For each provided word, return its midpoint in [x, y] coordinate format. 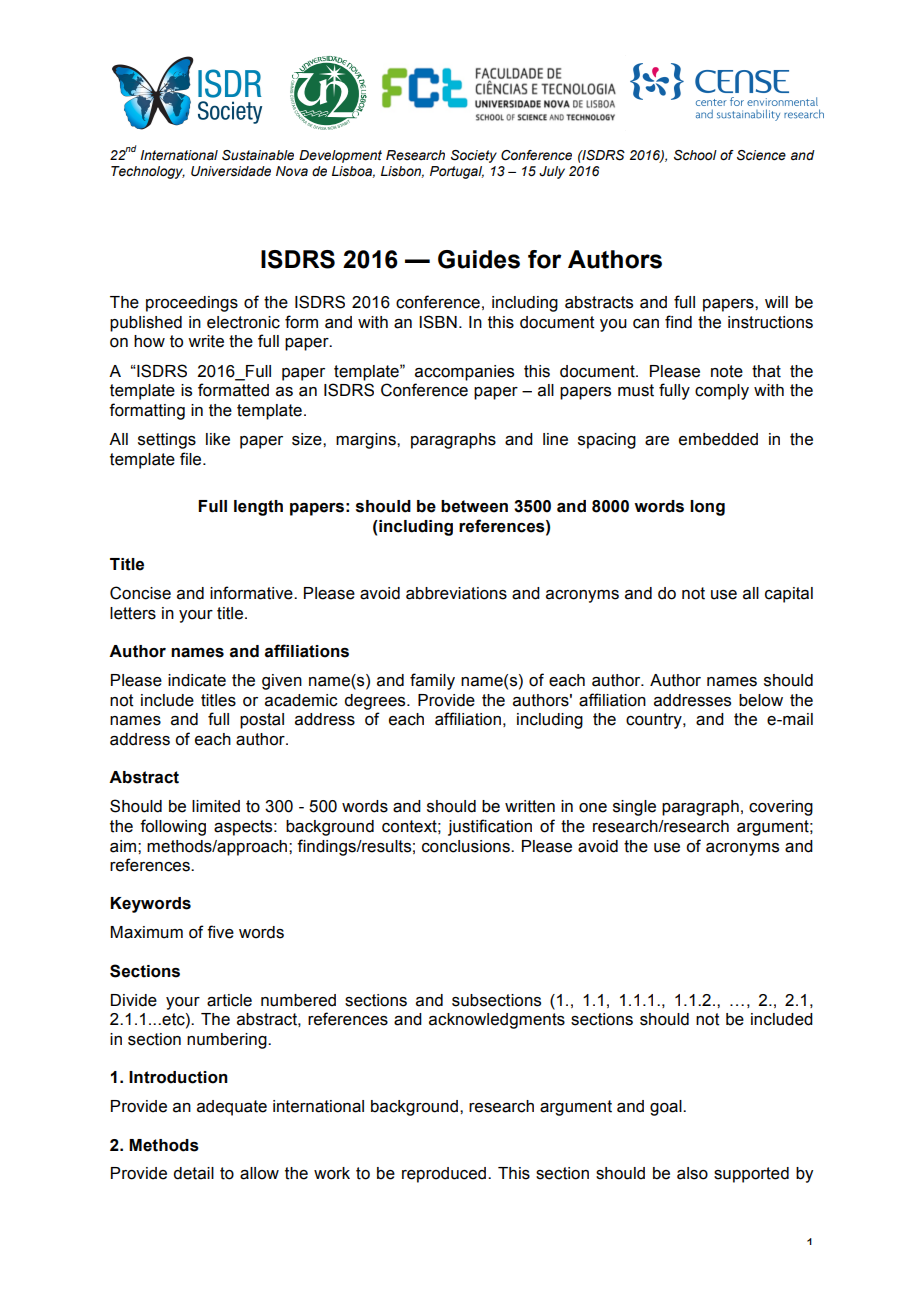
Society [474, 156]
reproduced [445, 1175]
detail [193, 1173]
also [692, 1173]
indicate [197, 680]
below [761, 700]
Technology [148, 172]
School [695, 155]
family [432, 681]
